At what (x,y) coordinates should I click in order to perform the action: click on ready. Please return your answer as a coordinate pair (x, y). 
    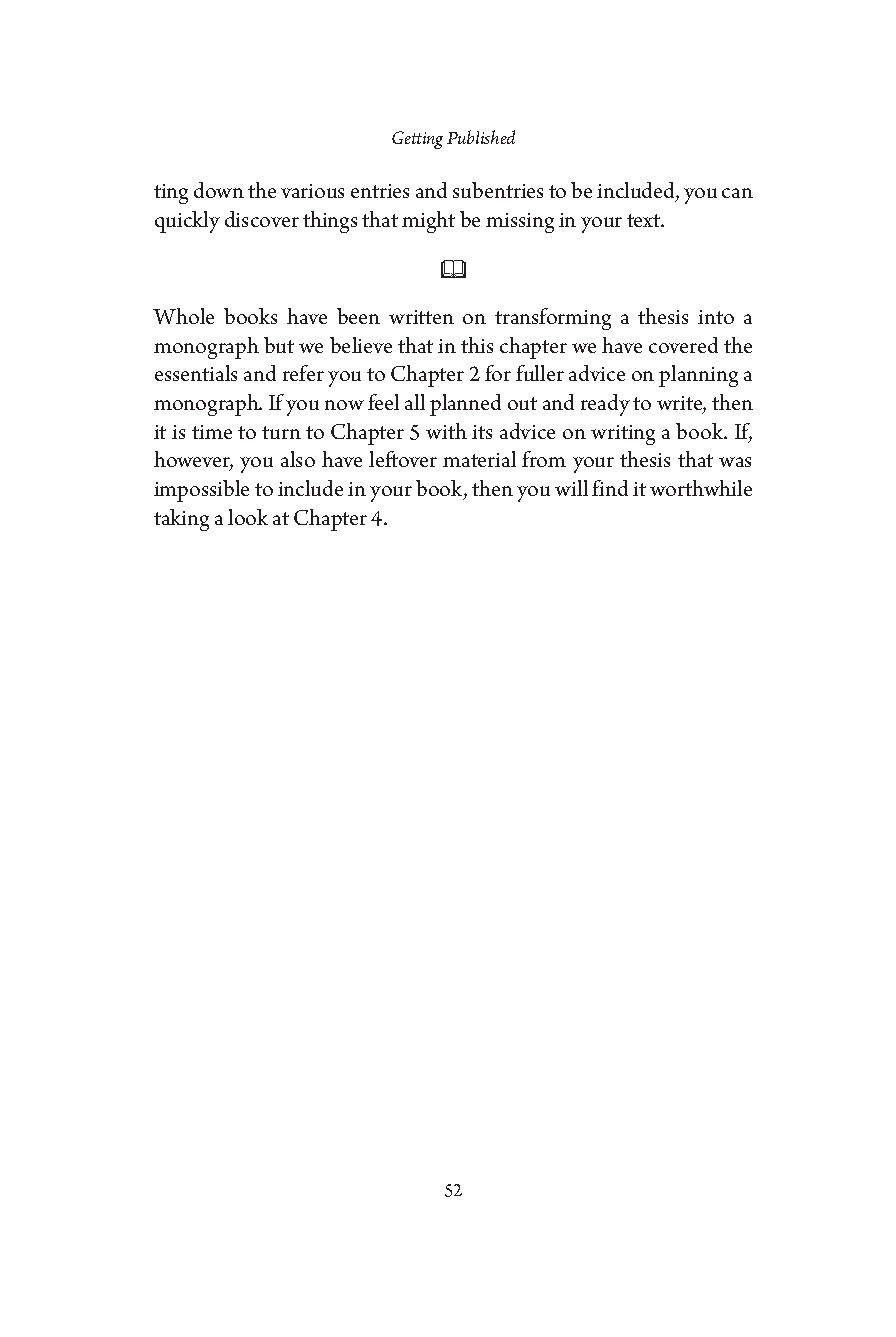
    Looking at the image, I should click on (605, 405).
